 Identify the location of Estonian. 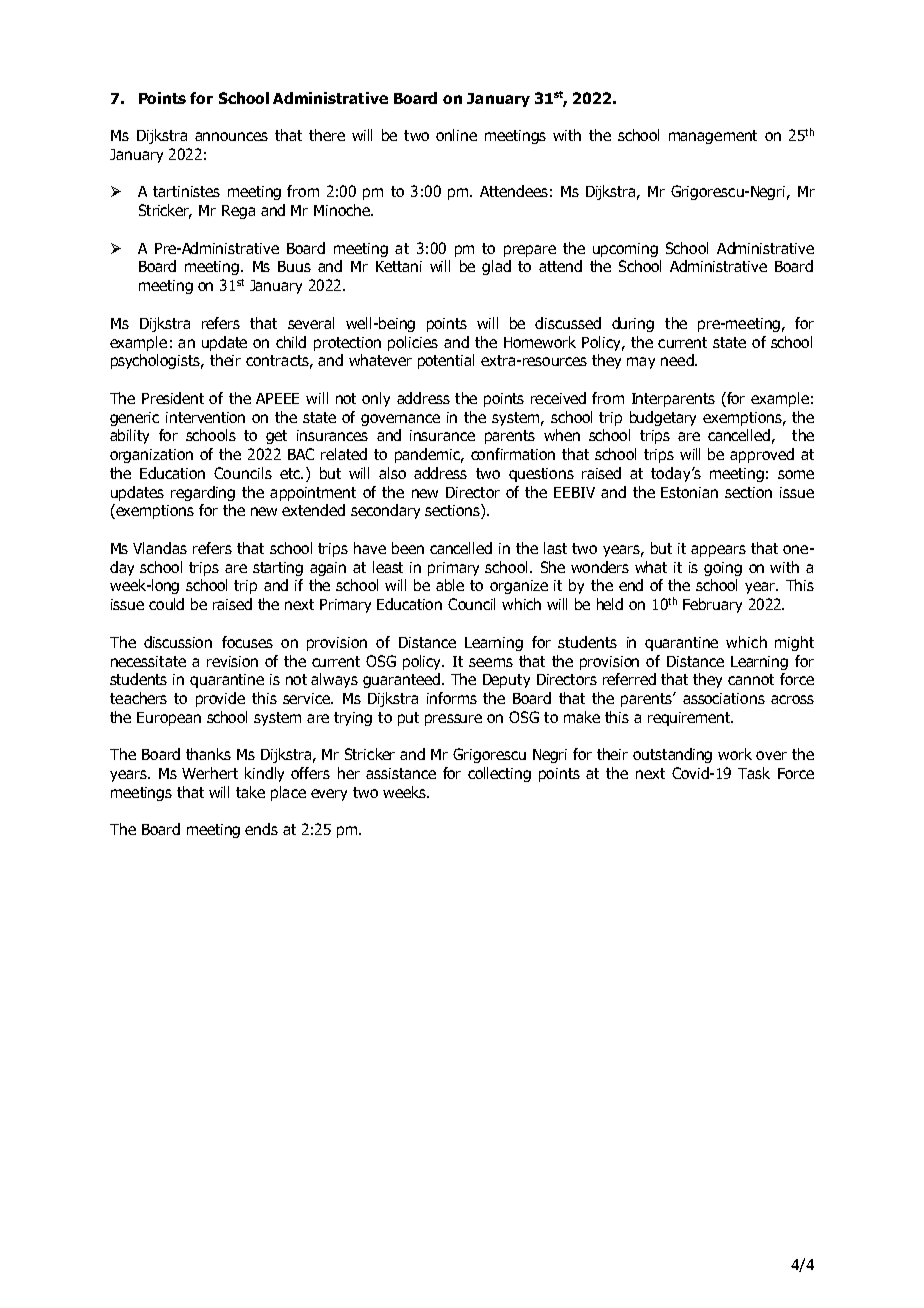
(689, 492).
